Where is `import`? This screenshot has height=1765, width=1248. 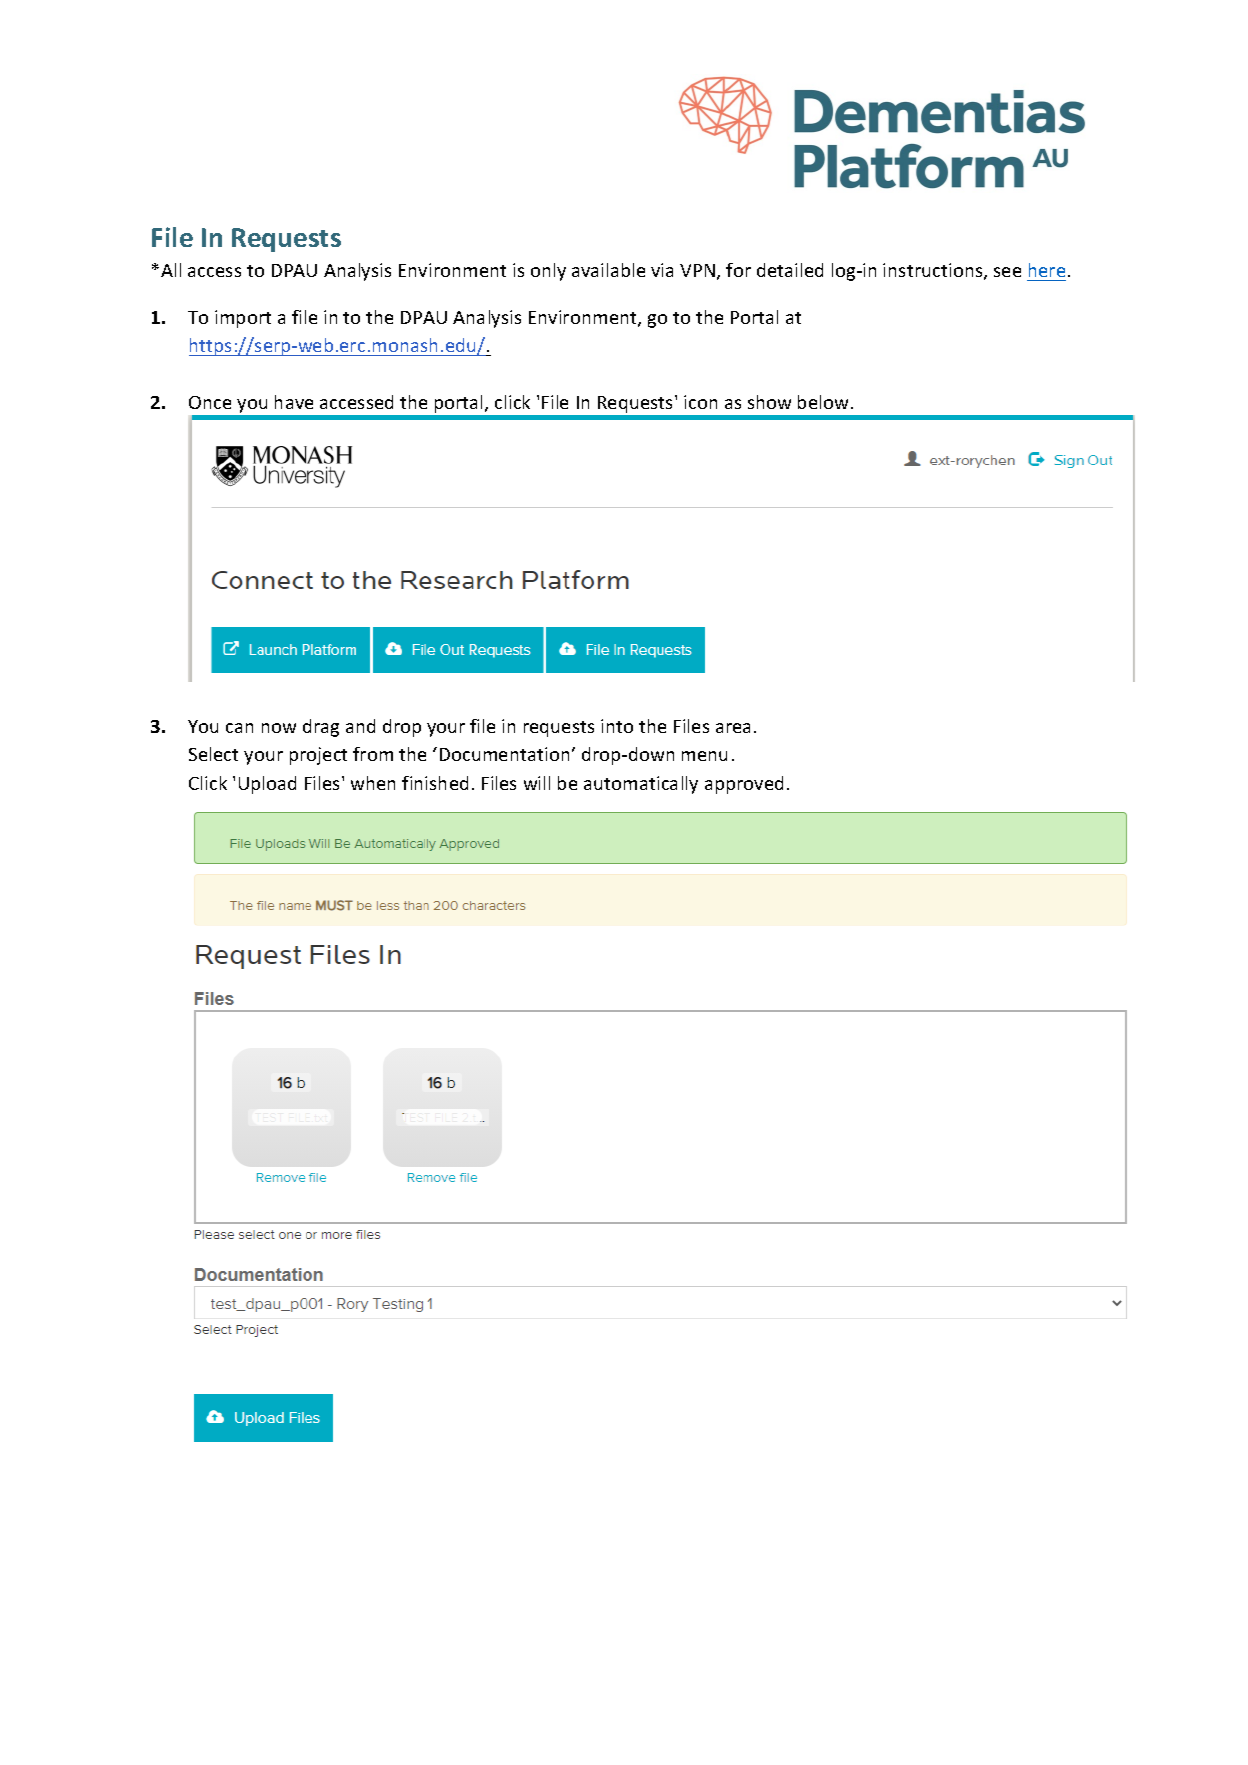 import is located at coordinates (243, 319).
